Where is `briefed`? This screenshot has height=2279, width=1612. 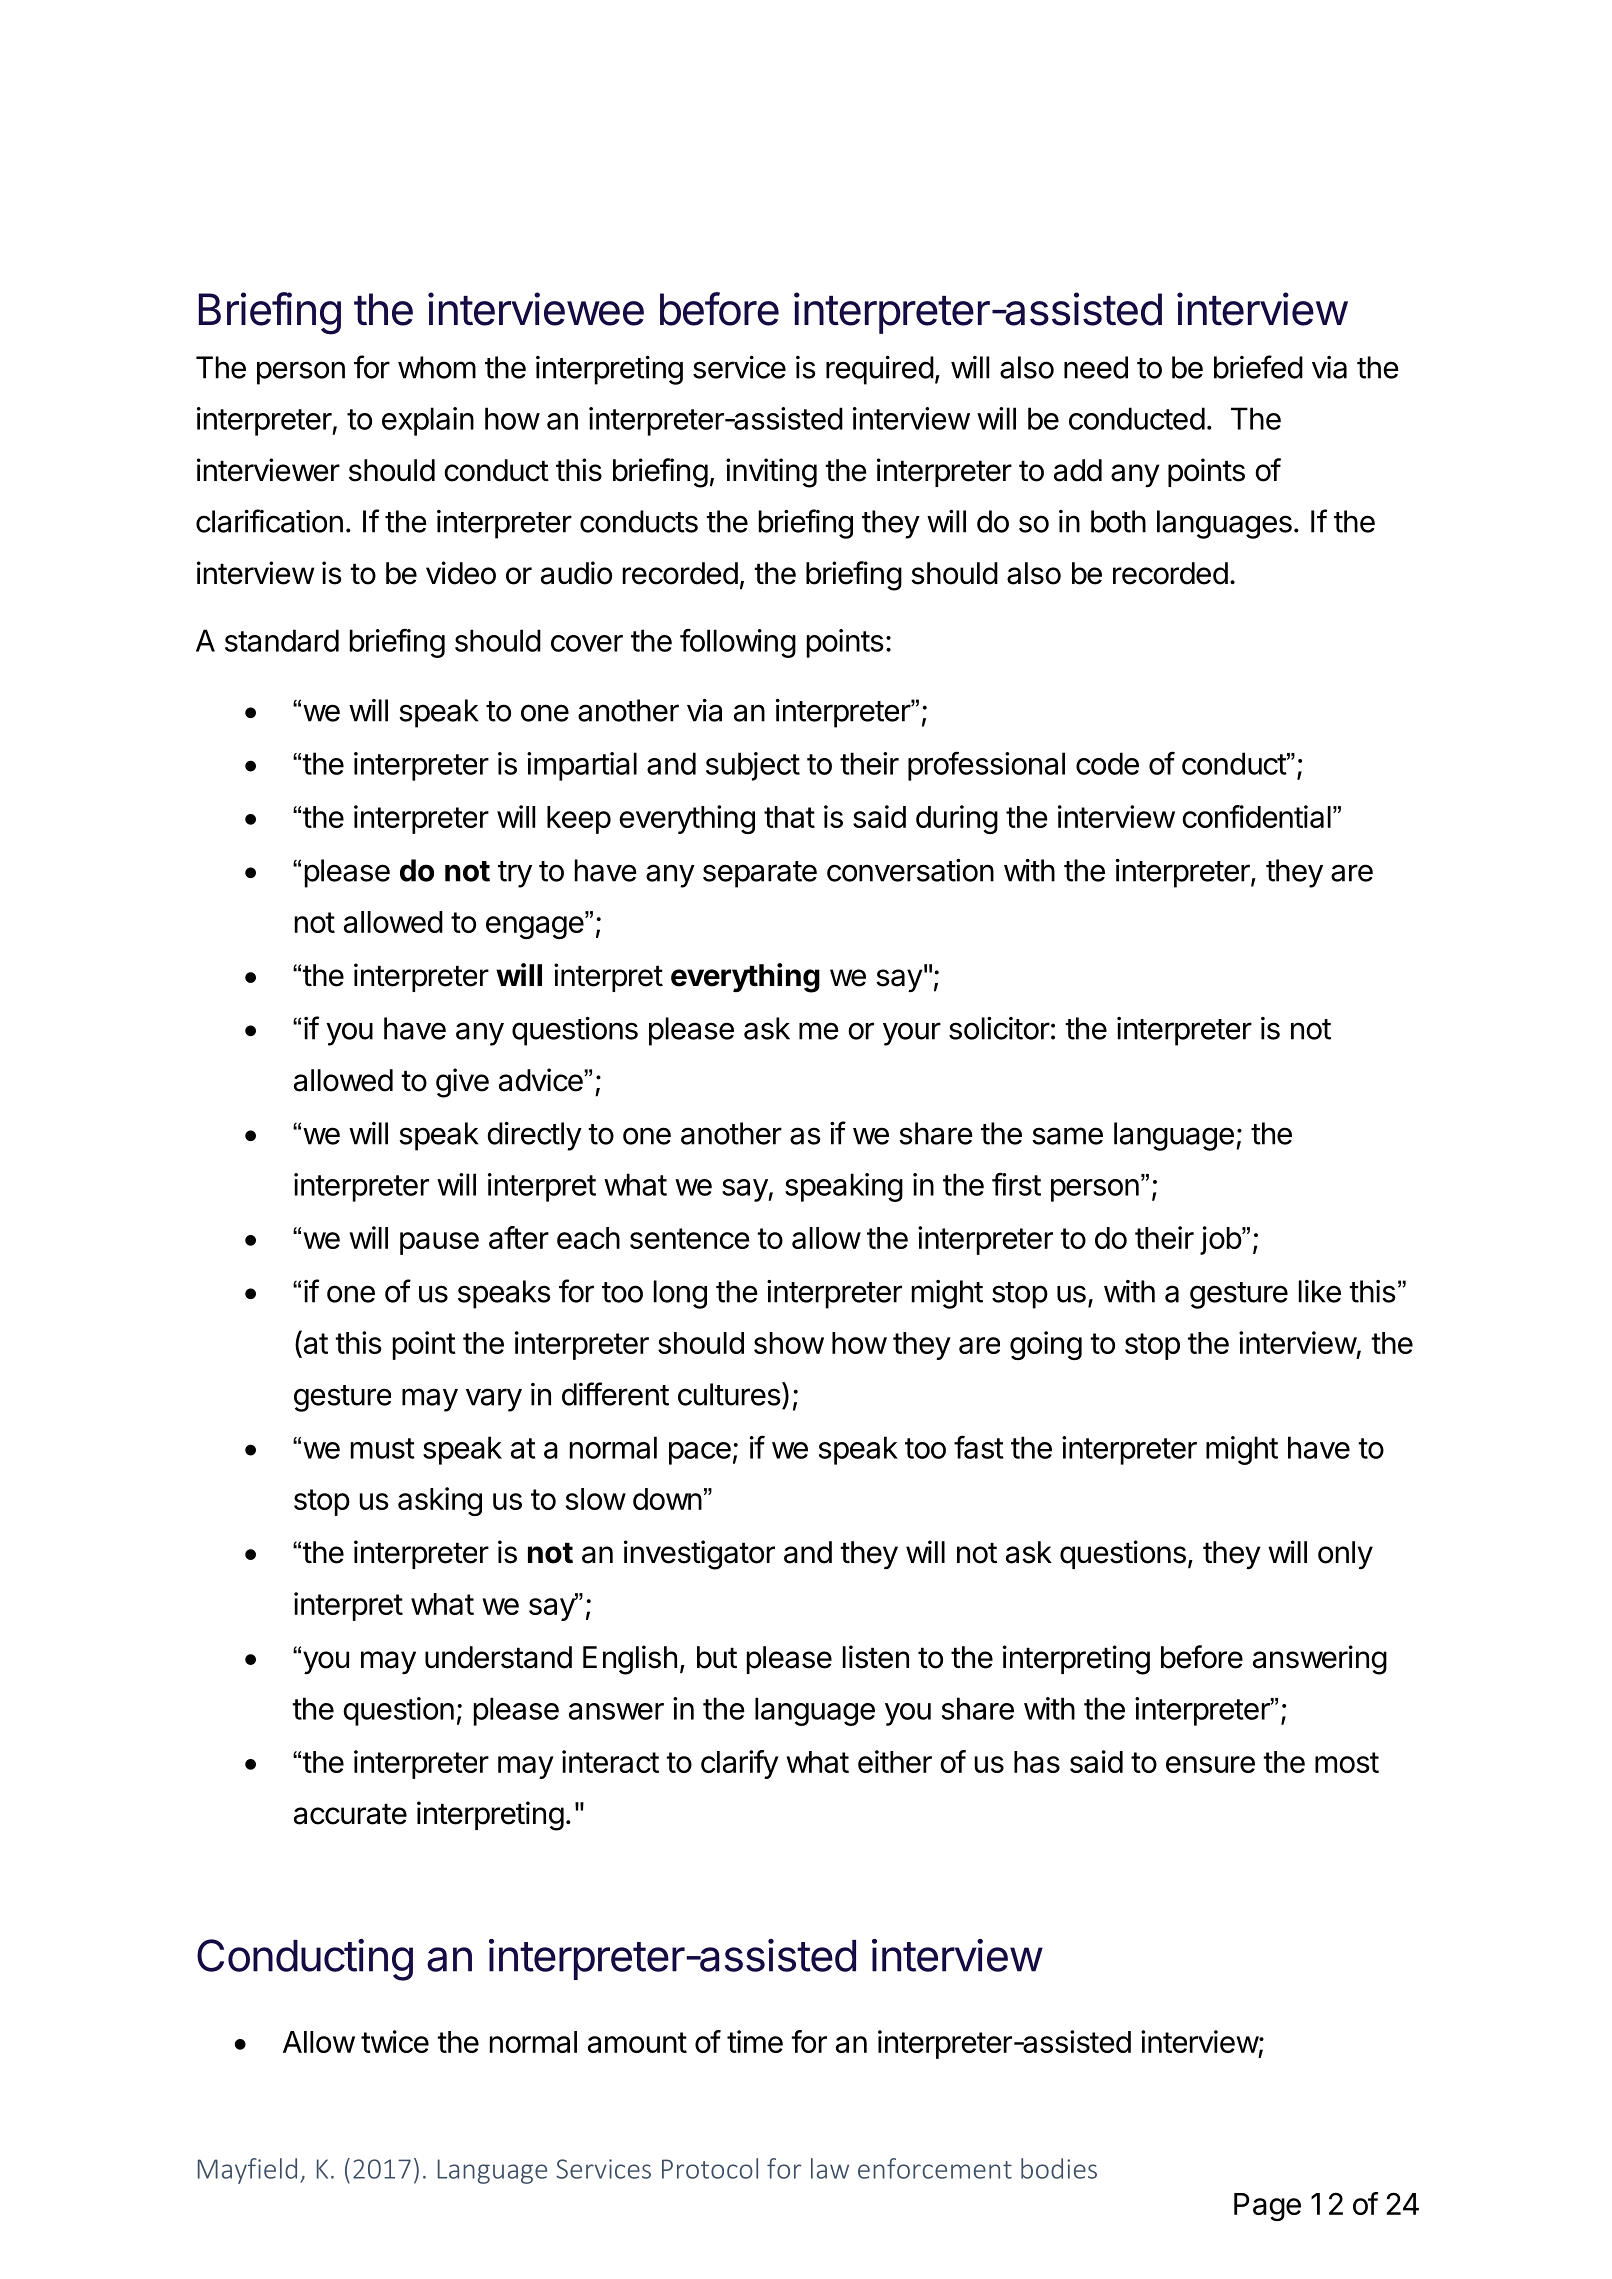
briefed is located at coordinates (1258, 367).
